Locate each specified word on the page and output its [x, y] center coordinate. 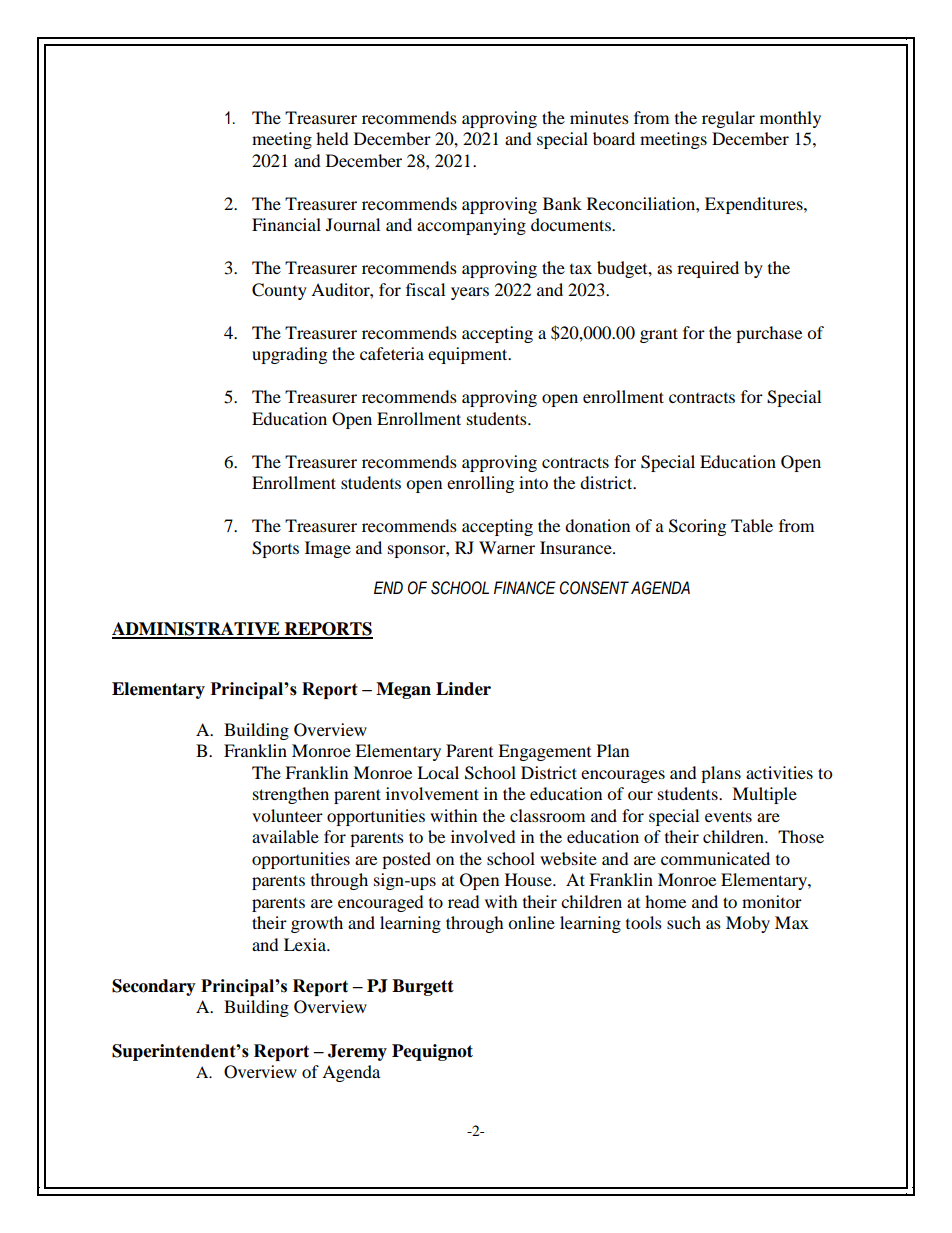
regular [728, 119]
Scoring [697, 527]
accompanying [471, 226]
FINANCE [525, 588]
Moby [748, 924]
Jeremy [357, 1052]
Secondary [154, 987]
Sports [275, 549]
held [332, 138]
